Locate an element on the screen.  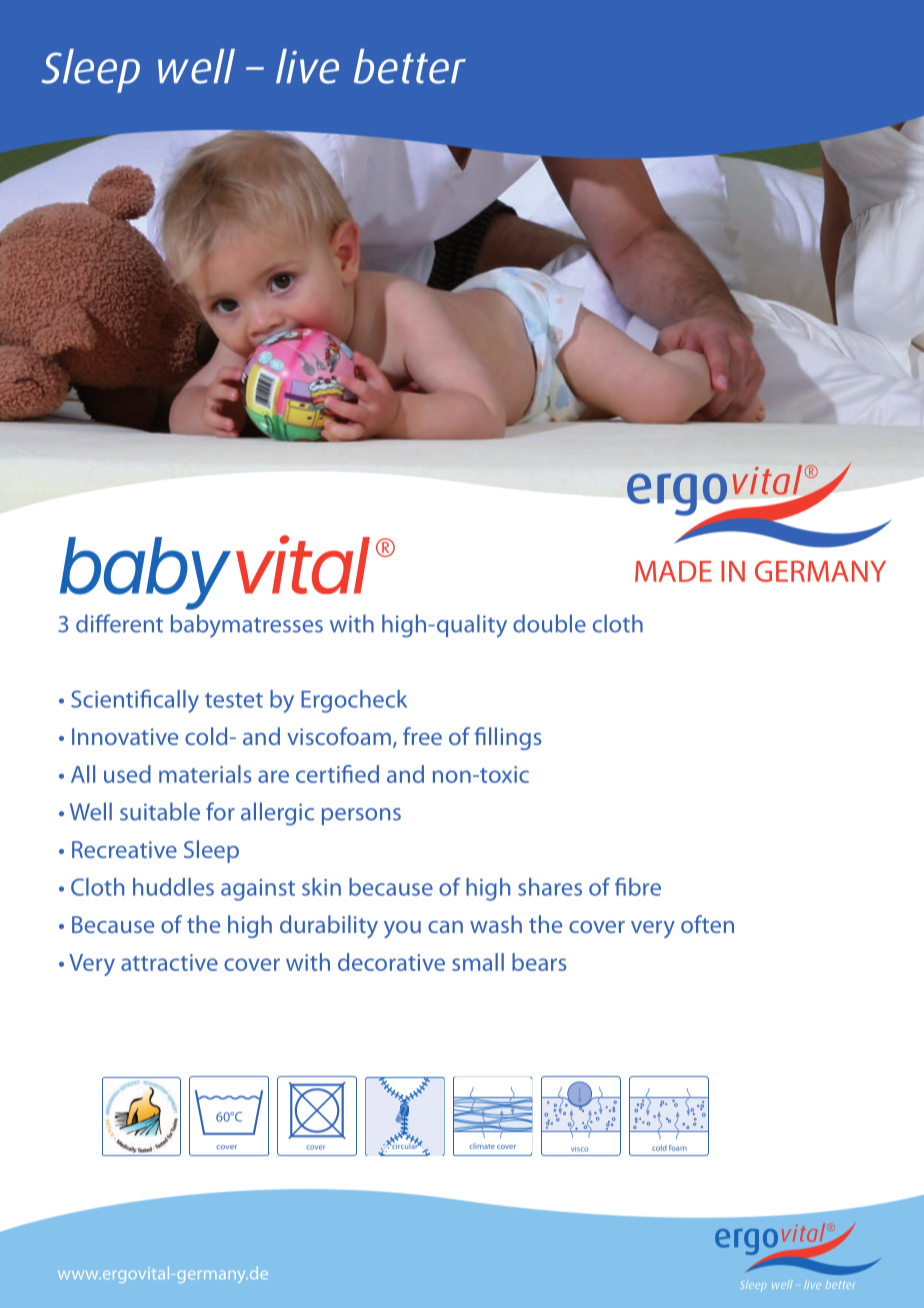
suitable is located at coordinates (160, 811).
